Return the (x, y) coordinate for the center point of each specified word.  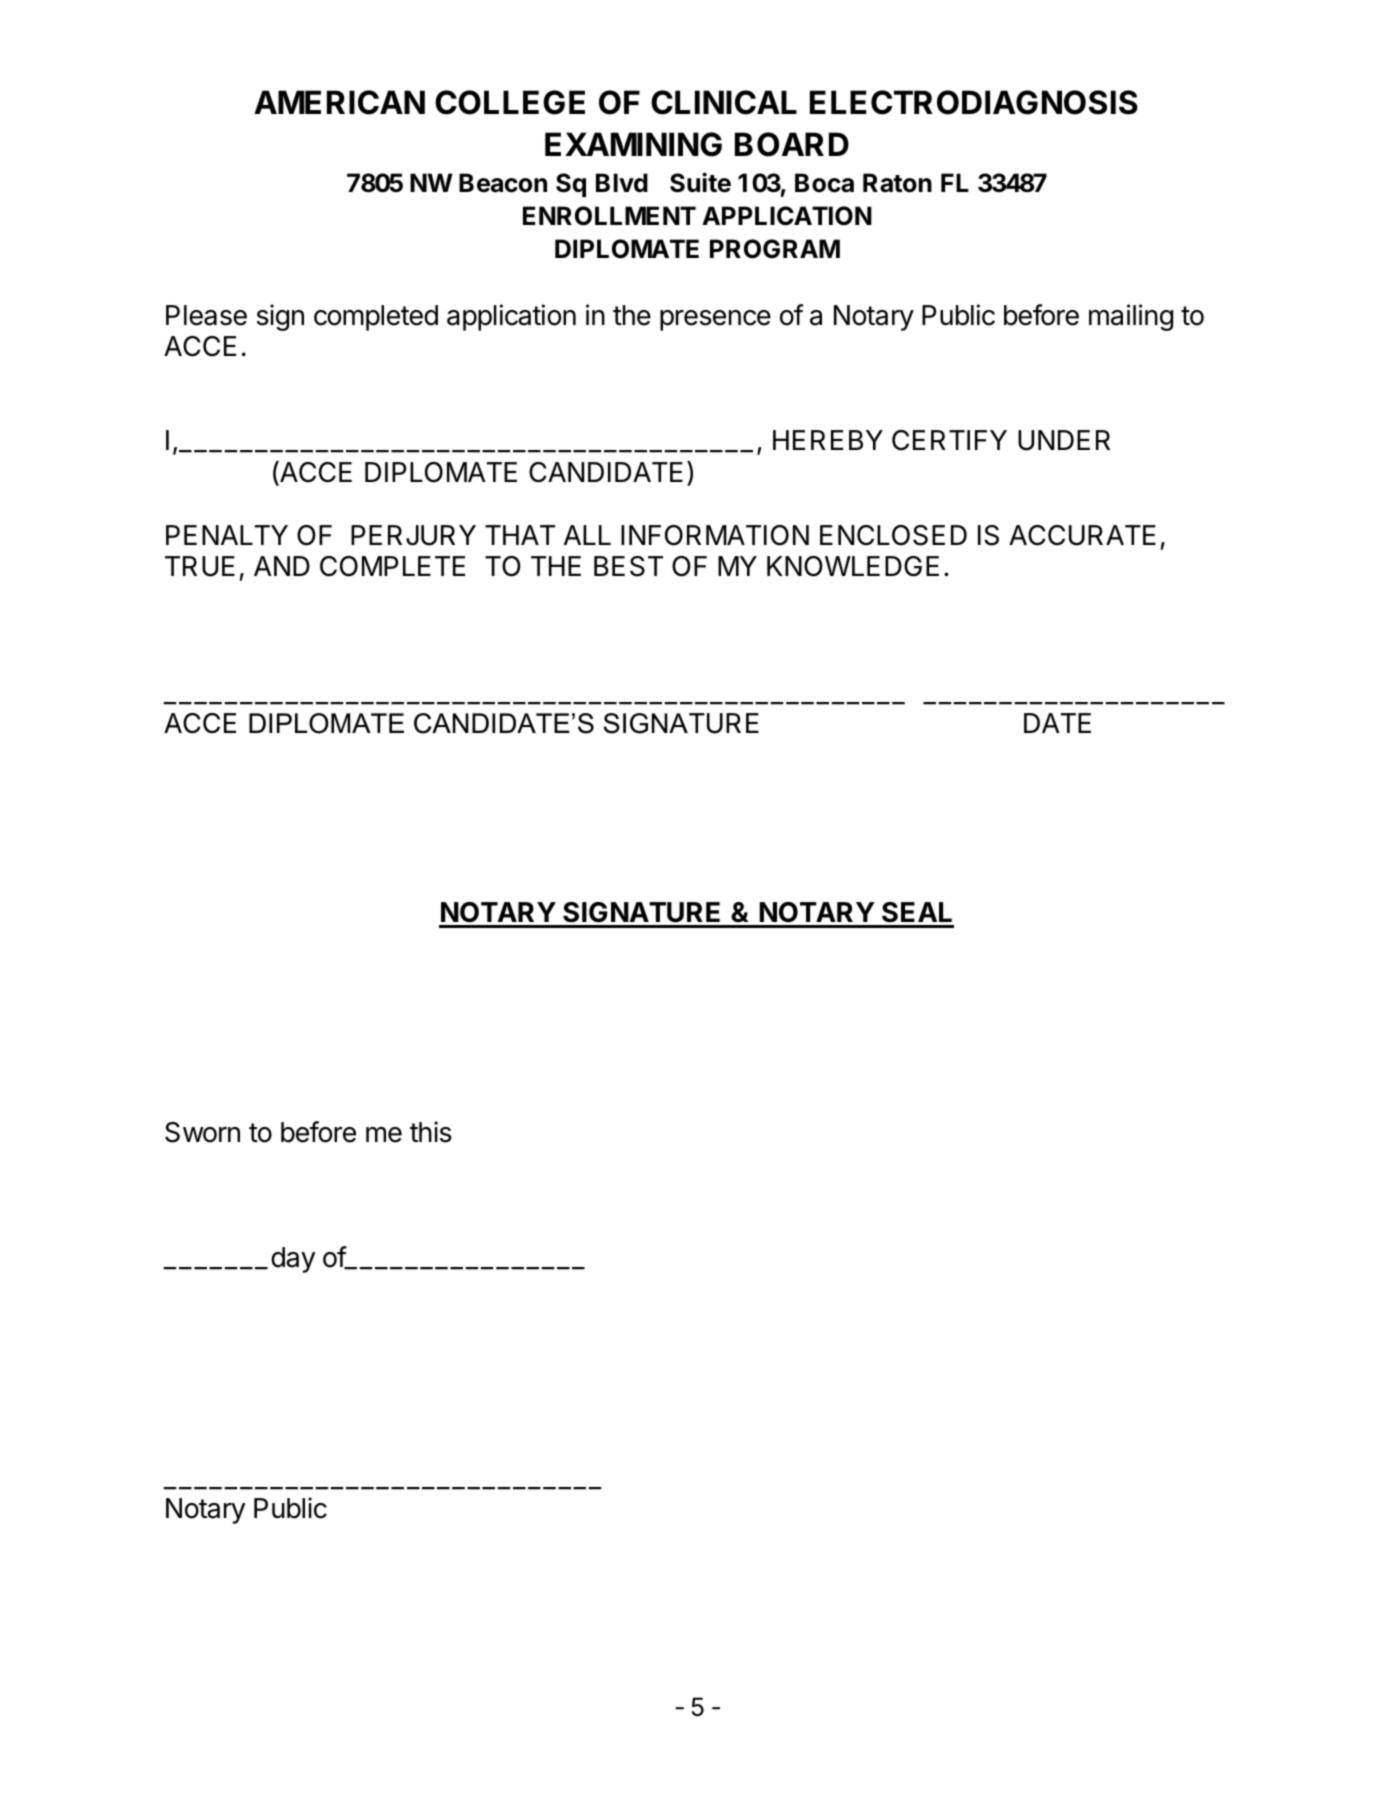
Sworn (202, 1132)
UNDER (1064, 440)
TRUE (200, 566)
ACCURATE (1082, 535)
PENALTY (227, 535)
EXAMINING (633, 144)
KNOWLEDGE (853, 566)
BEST (628, 566)
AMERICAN (339, 102)
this (431, 1132)
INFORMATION (715, 535)
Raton (897, 183)
